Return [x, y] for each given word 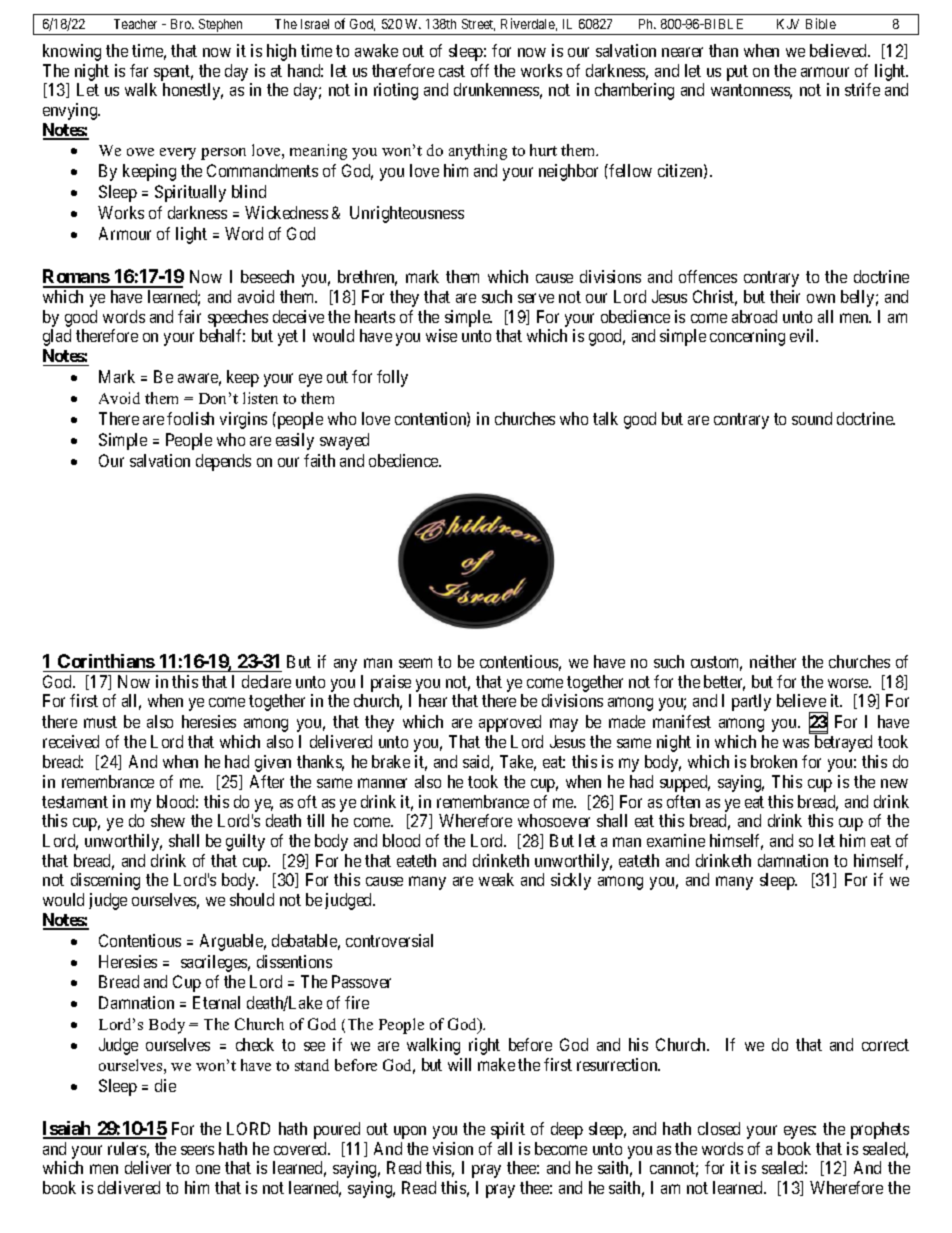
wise [441, 335]
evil [804, 335]
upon [410, 1132]
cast [452, 71]
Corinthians [106, 661]
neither [773, 661]
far [139, 70]
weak [496, 879]
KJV [788, 24]
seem [415, 663]
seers [197, 1150]
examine [676, 840]
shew [168, 820]
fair [189, 316]
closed [719, 1128]
